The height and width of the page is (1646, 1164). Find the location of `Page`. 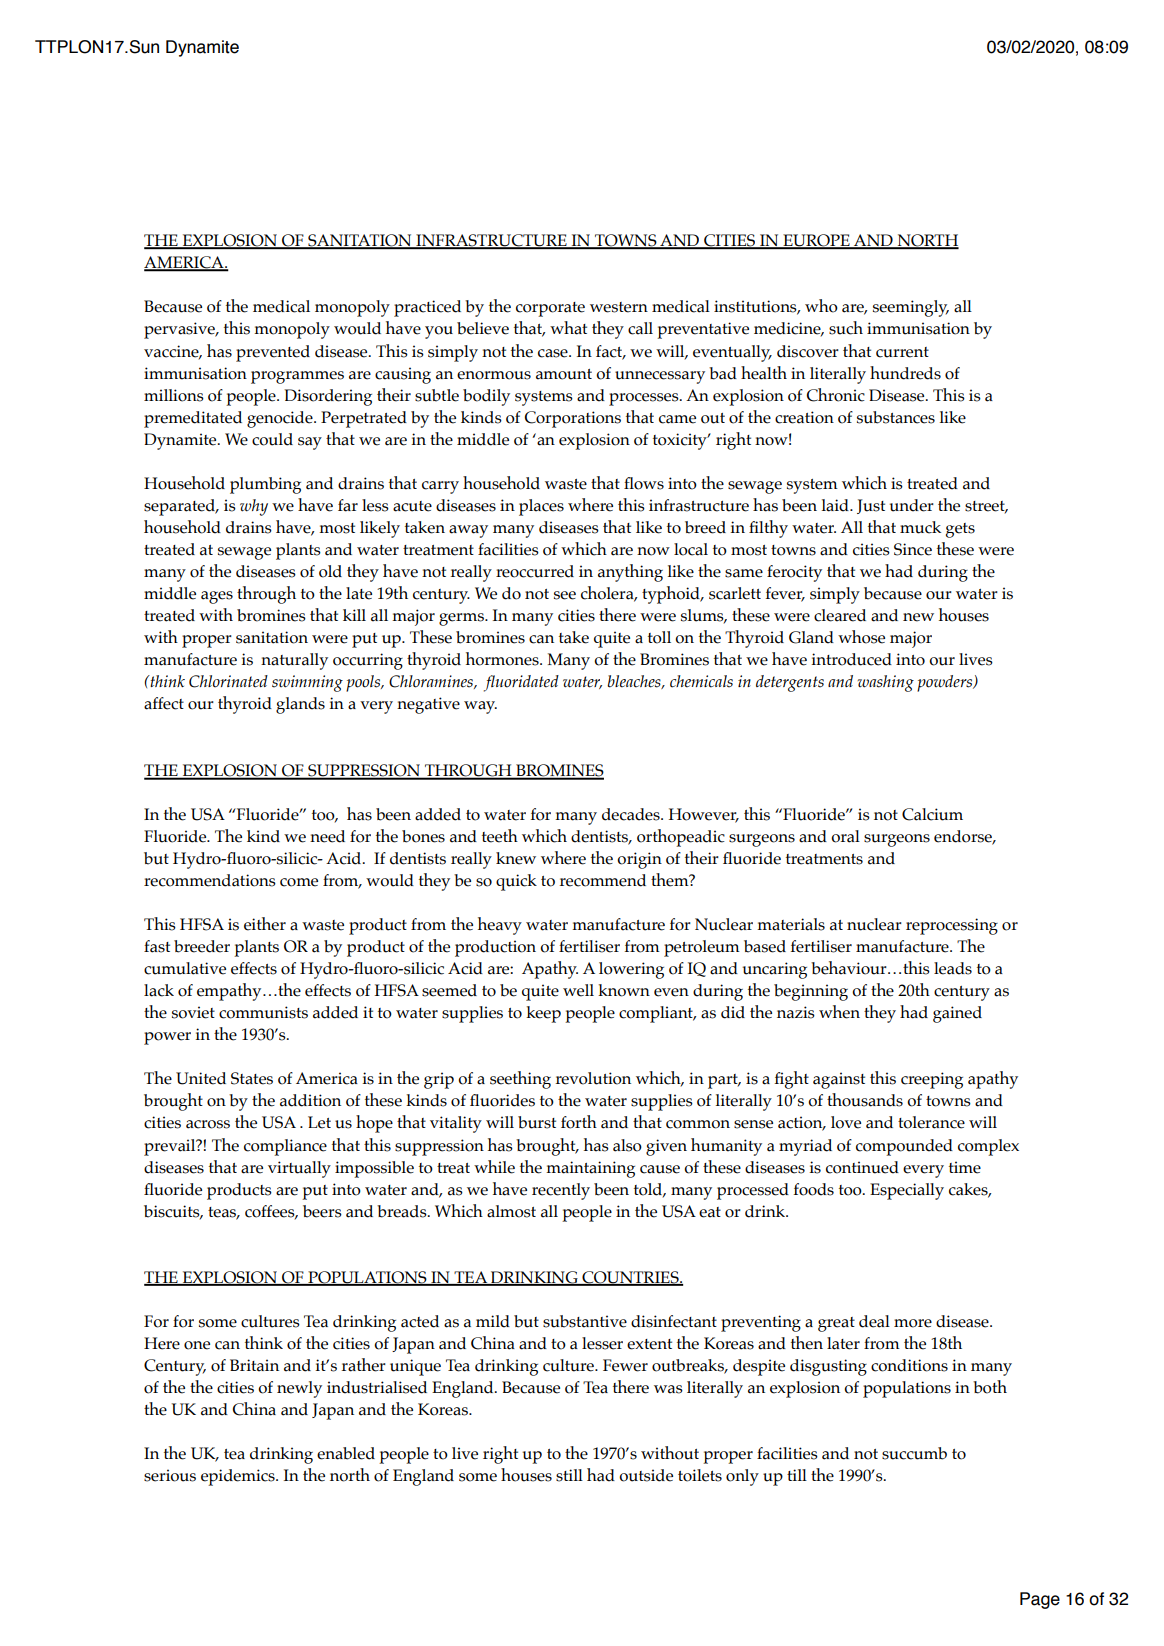

Page is located at coordinates (1040, 1600).
